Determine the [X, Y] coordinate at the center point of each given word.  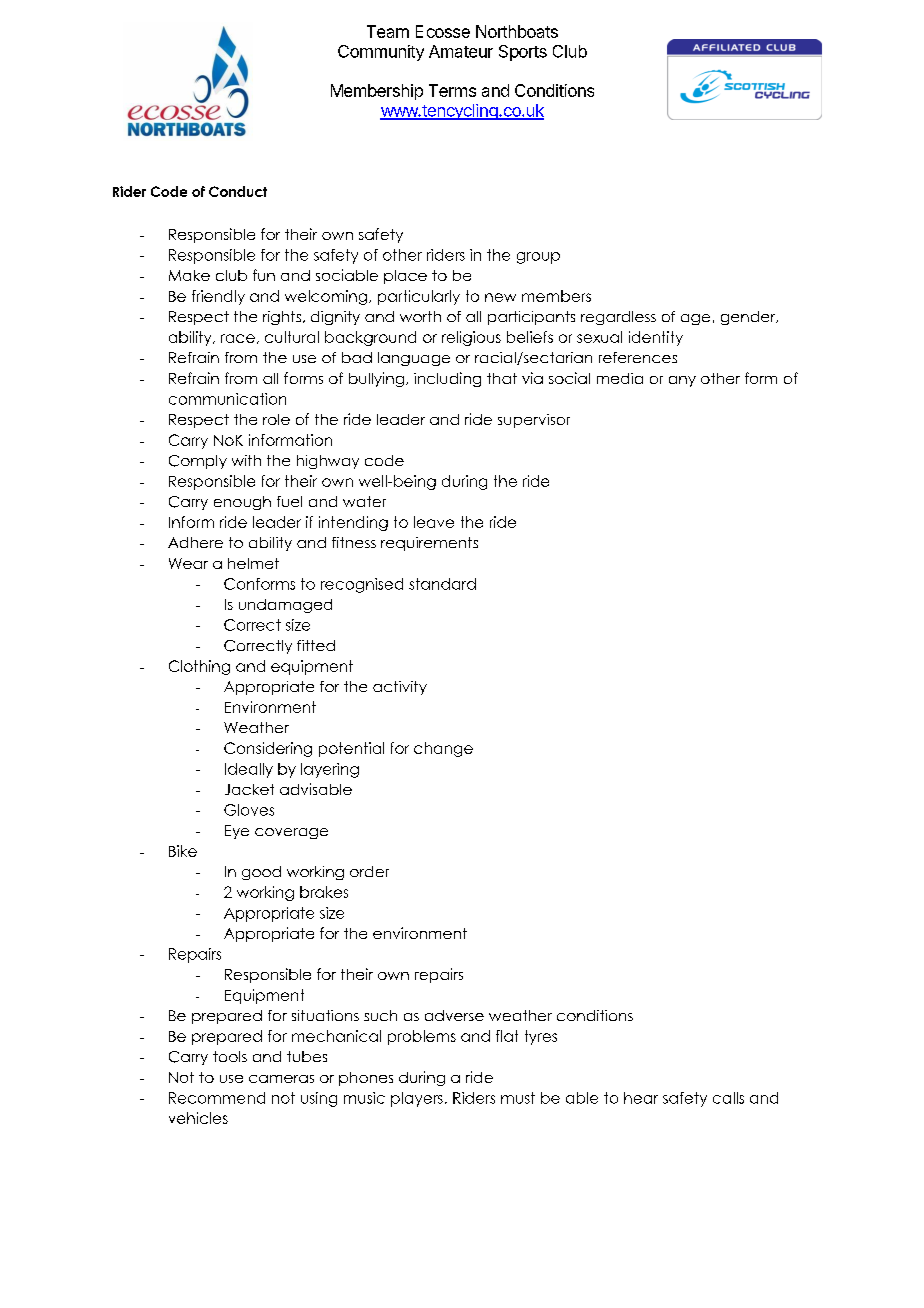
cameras [281, 1079]
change [443, 749]
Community [381, 53]
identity [656, 338]
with [246, 460]
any [682, 381]
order [369, 871]
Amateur [461, 51]
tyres [541, 1037]
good [261, 873]
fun [264, 275]
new [500, 297]
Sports [523, 53]
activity [400, 688]
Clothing [199, 667]
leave [434, 522]
